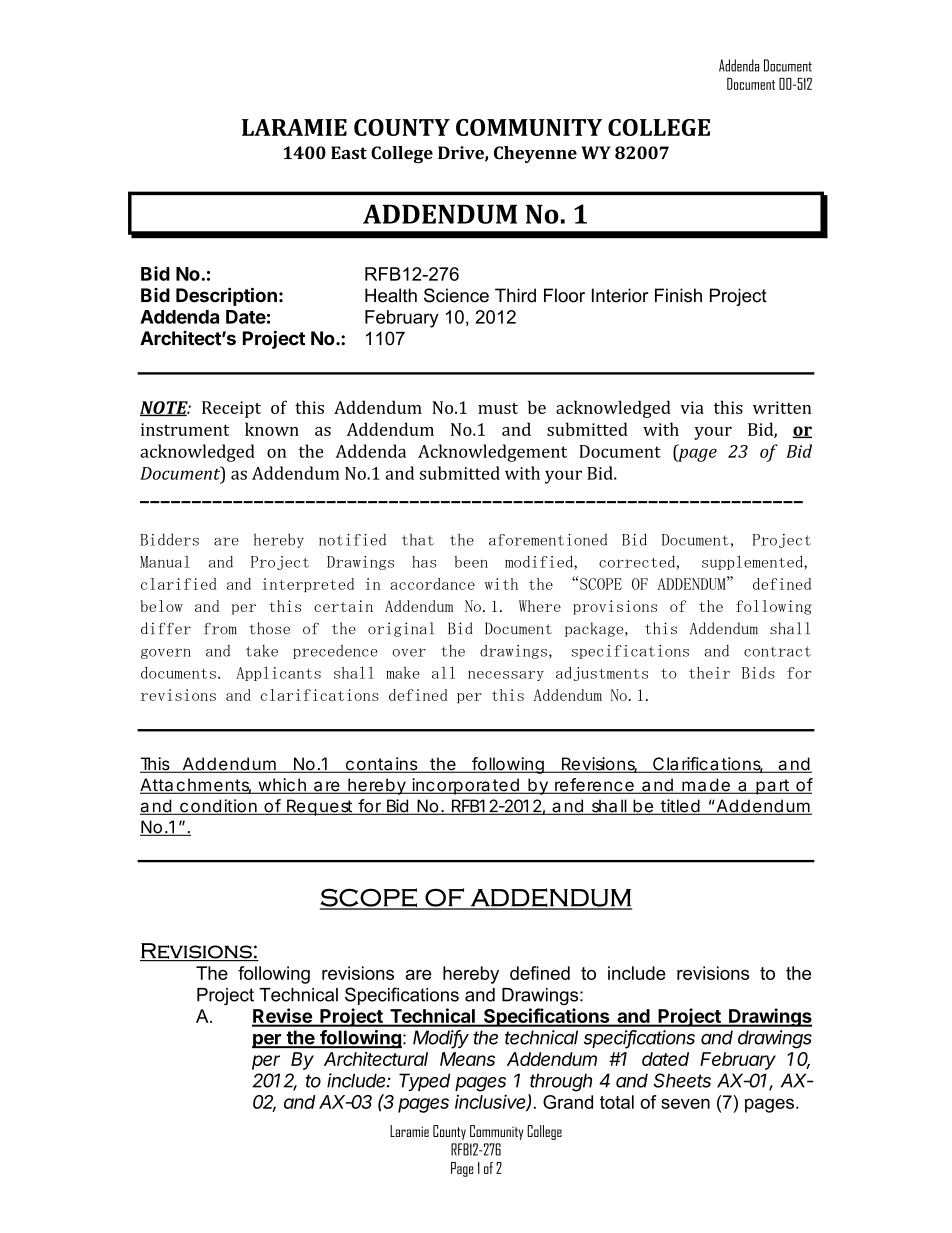 The width and height of the screenshot is (952, 1233). Describe the element at coordinates (465, 786) in the screenshot. I see `incorporated` at that location.
